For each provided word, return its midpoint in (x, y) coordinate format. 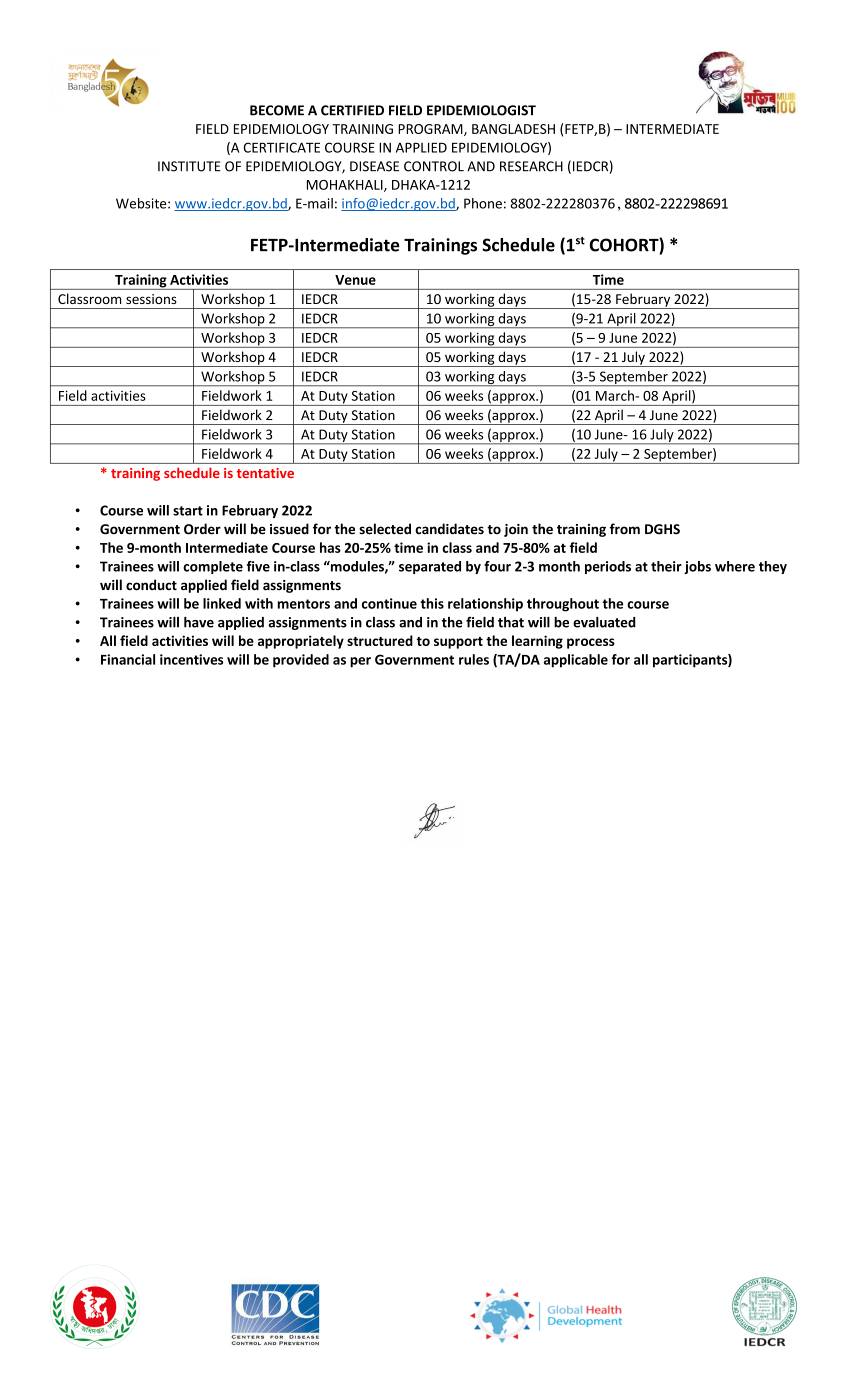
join (516, 530)
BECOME (277, 110)
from (625, 529)
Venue (355, 280)
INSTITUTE (189, 166)
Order (202, 529)
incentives (191, 659)
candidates (449, 529)
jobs (697, 567)
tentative (265, 473)
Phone (483, 203)
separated (430, 567)
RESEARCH (531, 166)
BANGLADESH (513, 129)
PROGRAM (431, 130)
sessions (151, 299)
